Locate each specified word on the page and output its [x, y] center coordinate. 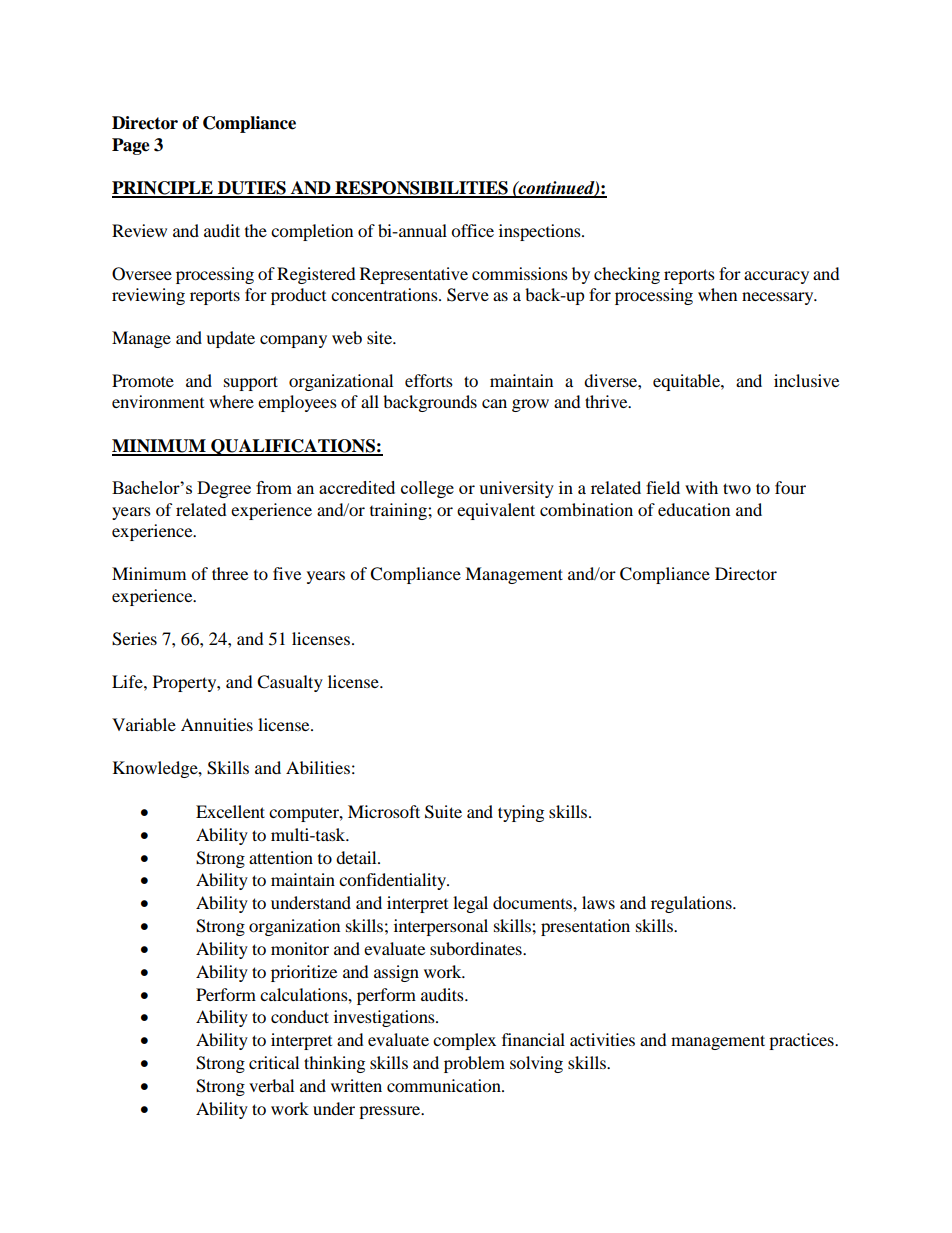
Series [134, 639]
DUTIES [251, 189]
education [694, 509]
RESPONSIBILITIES [421, 189]
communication [445, 1085]
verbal [271, 1085]
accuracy [776, 277]
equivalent [496, 511]
